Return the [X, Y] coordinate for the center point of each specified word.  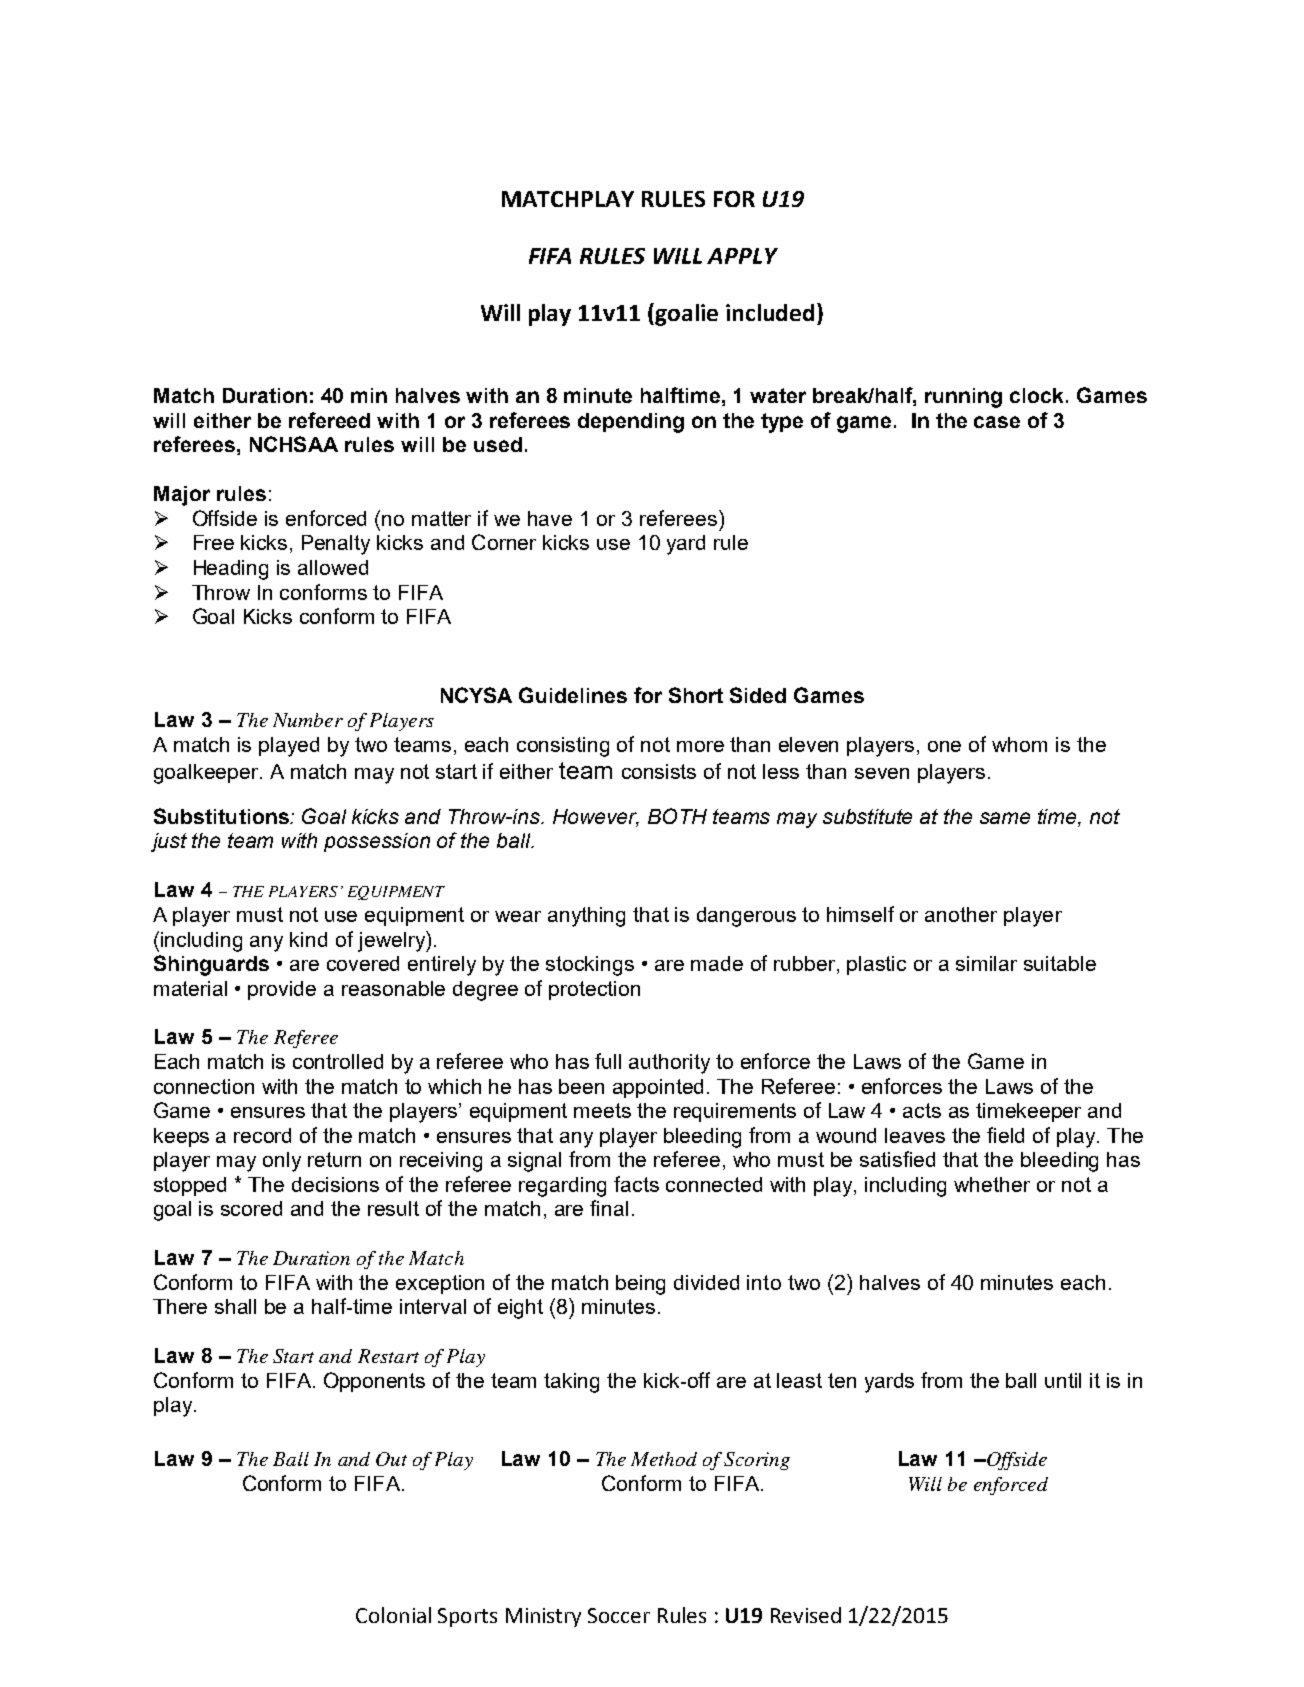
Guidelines [573, 695]
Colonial [393, 1615]
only [282, 1162]
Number [308, 720]
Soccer [619, 1615]
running [963, 398]
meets [602, 1110]
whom [1019, 744]
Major [182, 496]
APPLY [742, 256]
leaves [915, 1135]
